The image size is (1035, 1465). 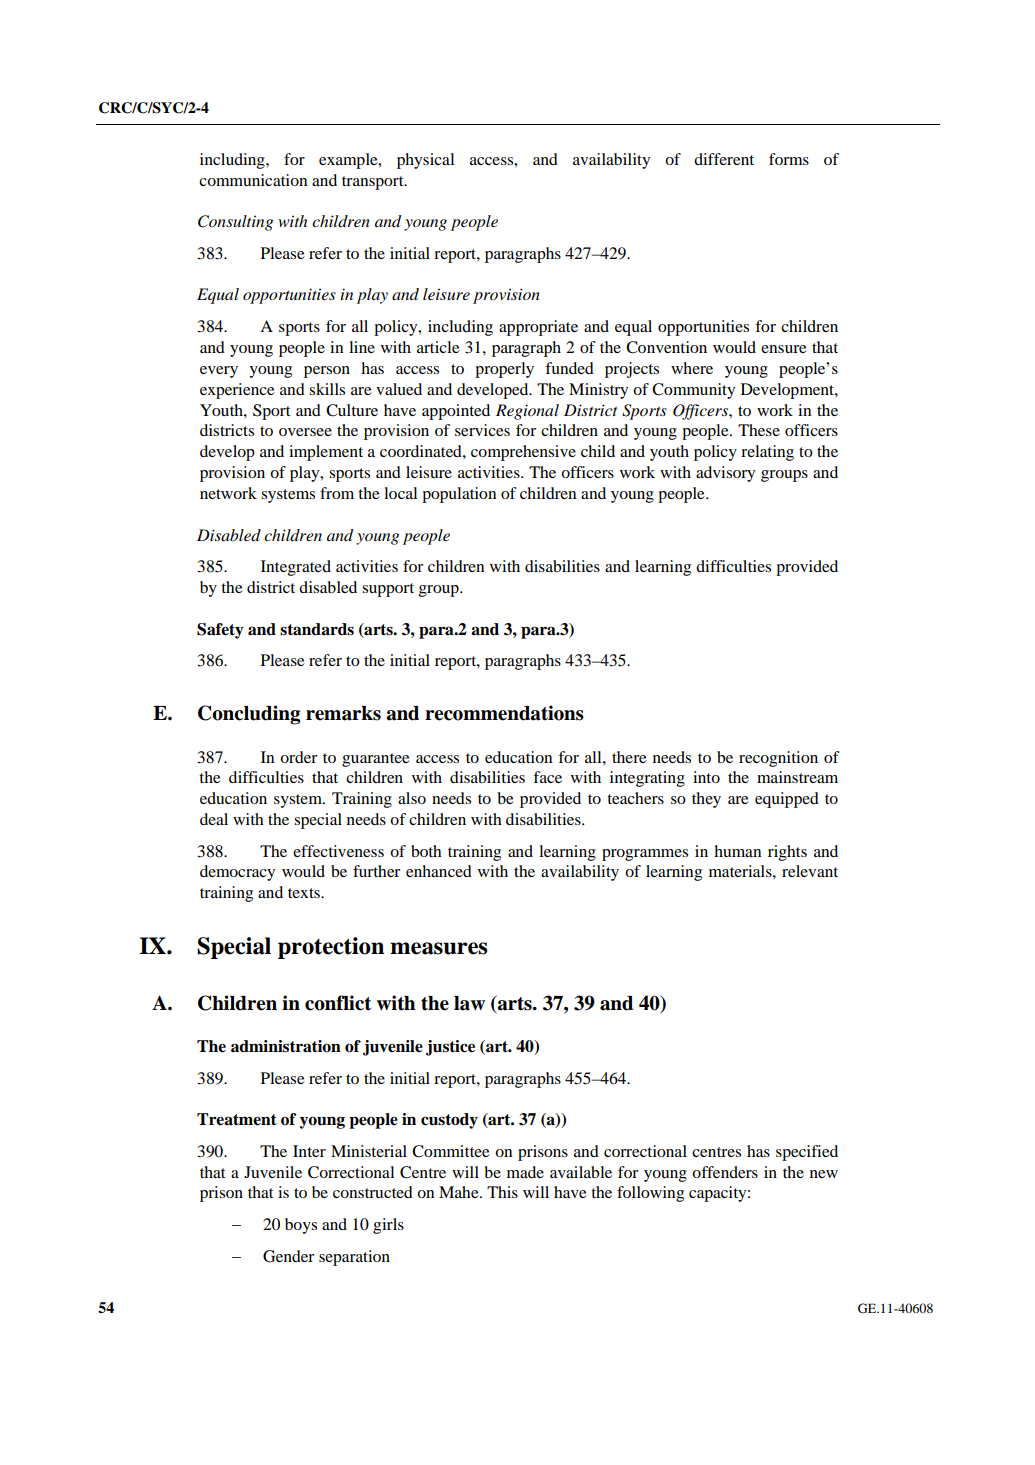 I want to click on Integrated, so click(x=296, y=568).
